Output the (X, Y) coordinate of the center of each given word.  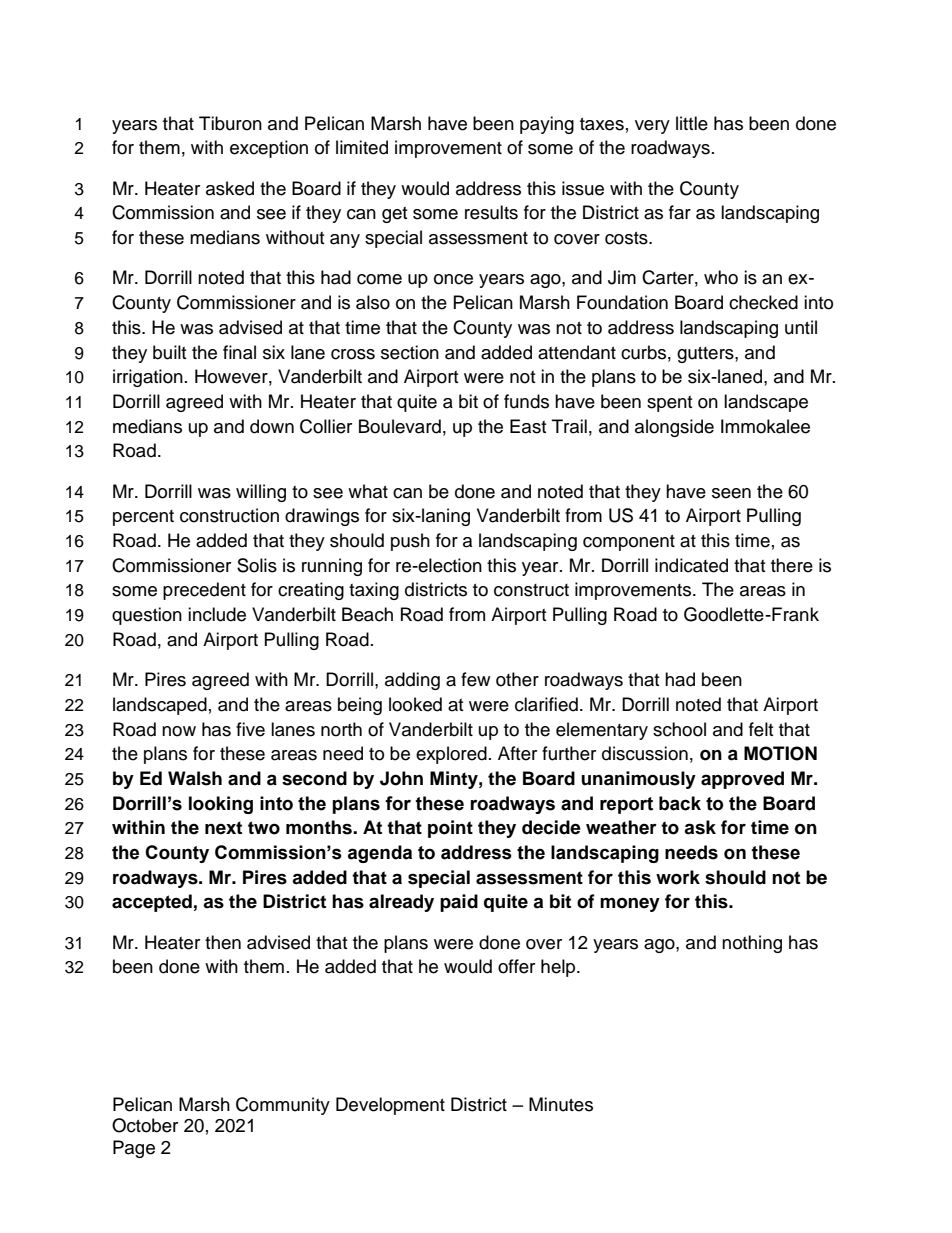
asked (230, 188)
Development (390, 1106)
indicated (691, 565)
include (217, 614)
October (145, 1125)
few (475, 679)
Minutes (561, 1104)
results (491, 212)
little (692, 123)
